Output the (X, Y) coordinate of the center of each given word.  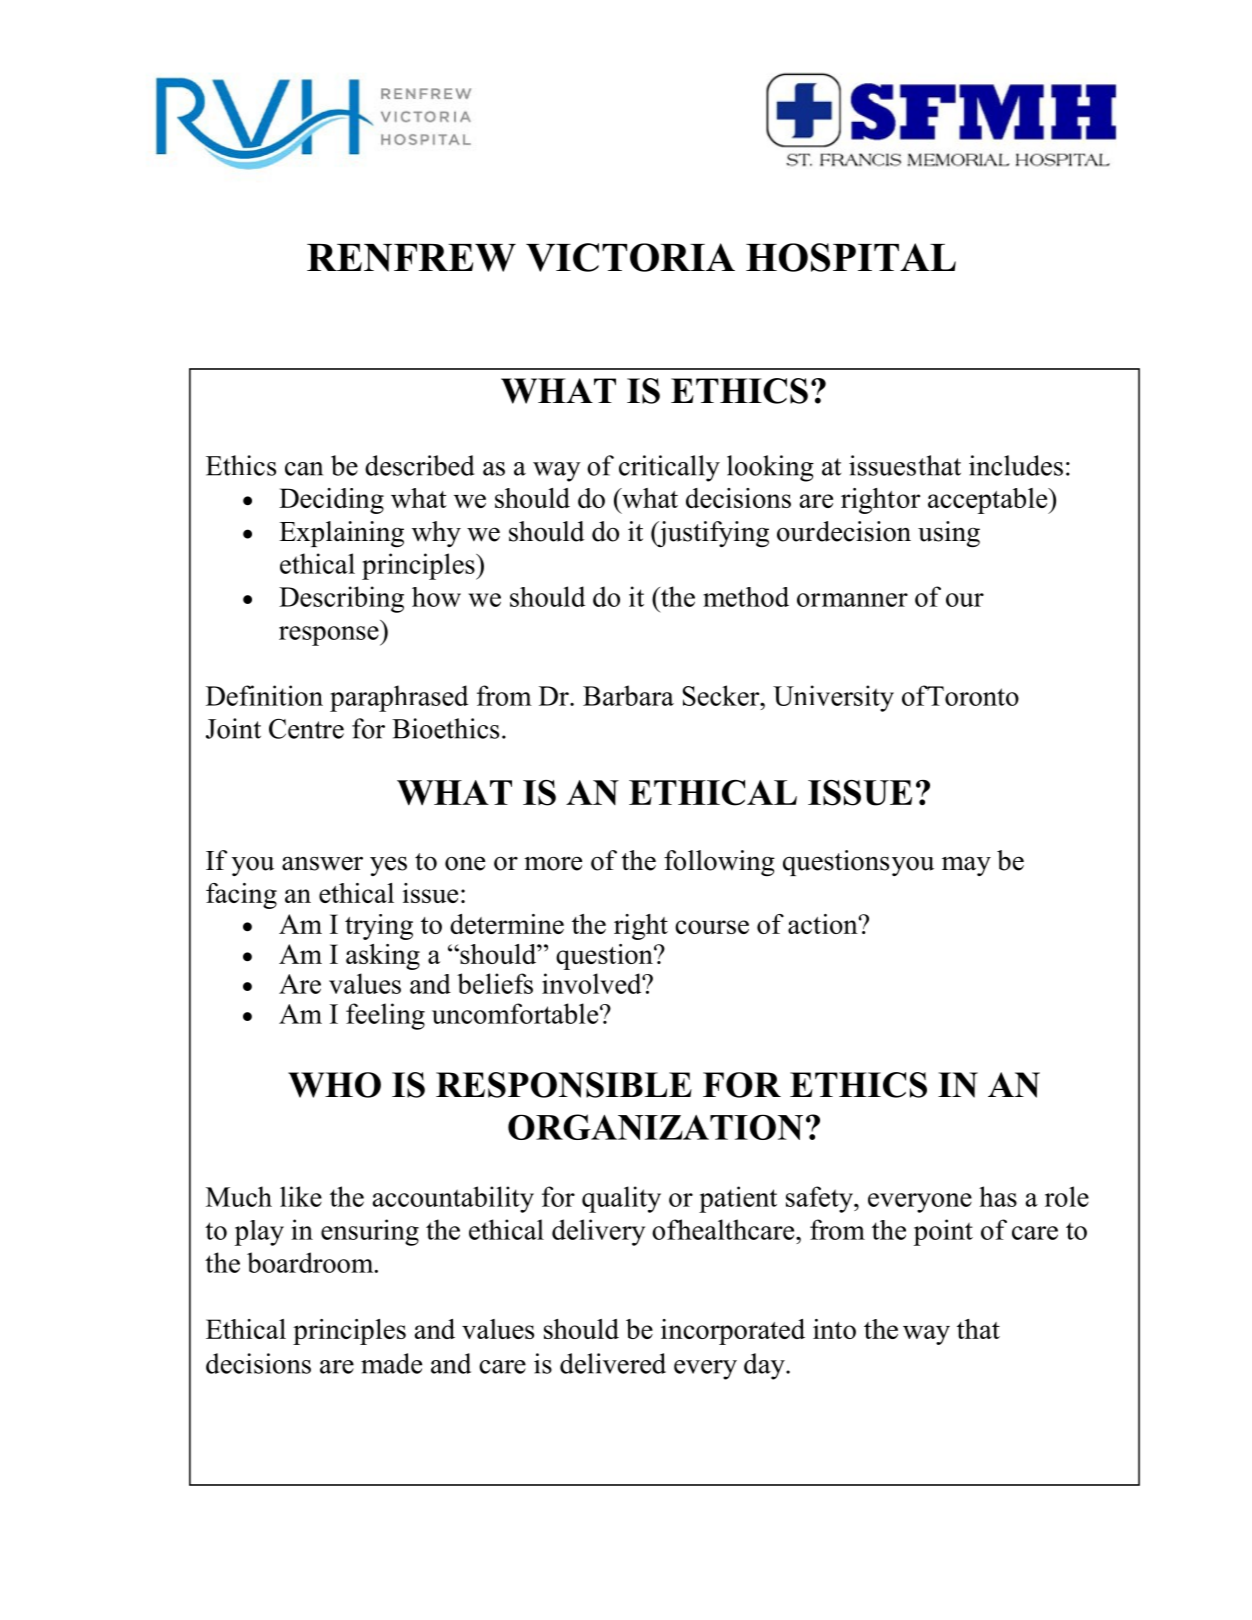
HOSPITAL (851, 257)
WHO (334, 1085)
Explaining (341, 534)
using (949, 534)
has (998, 1196)
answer (322, 863)
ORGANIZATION (655, 1127)
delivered (613, 1363)
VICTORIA (630, 257)
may (966, 866)
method (746, 597)
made (391, 1363)
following (719, 863)
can (304, 469)
